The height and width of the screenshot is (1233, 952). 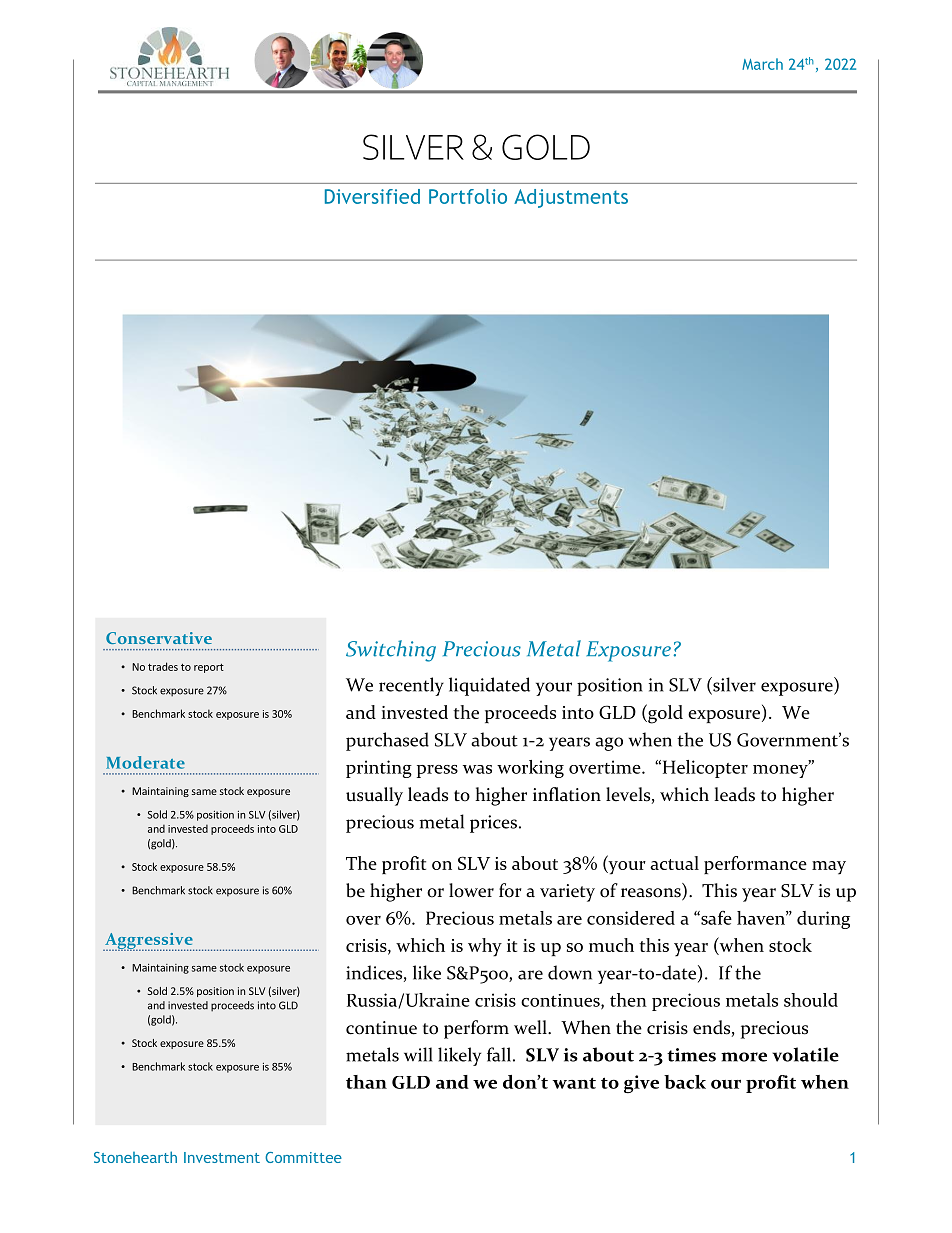 What do you see at coordinates (372, 196) in the screenshot?
I see `Diversified` at bounding box center [372, 196].
